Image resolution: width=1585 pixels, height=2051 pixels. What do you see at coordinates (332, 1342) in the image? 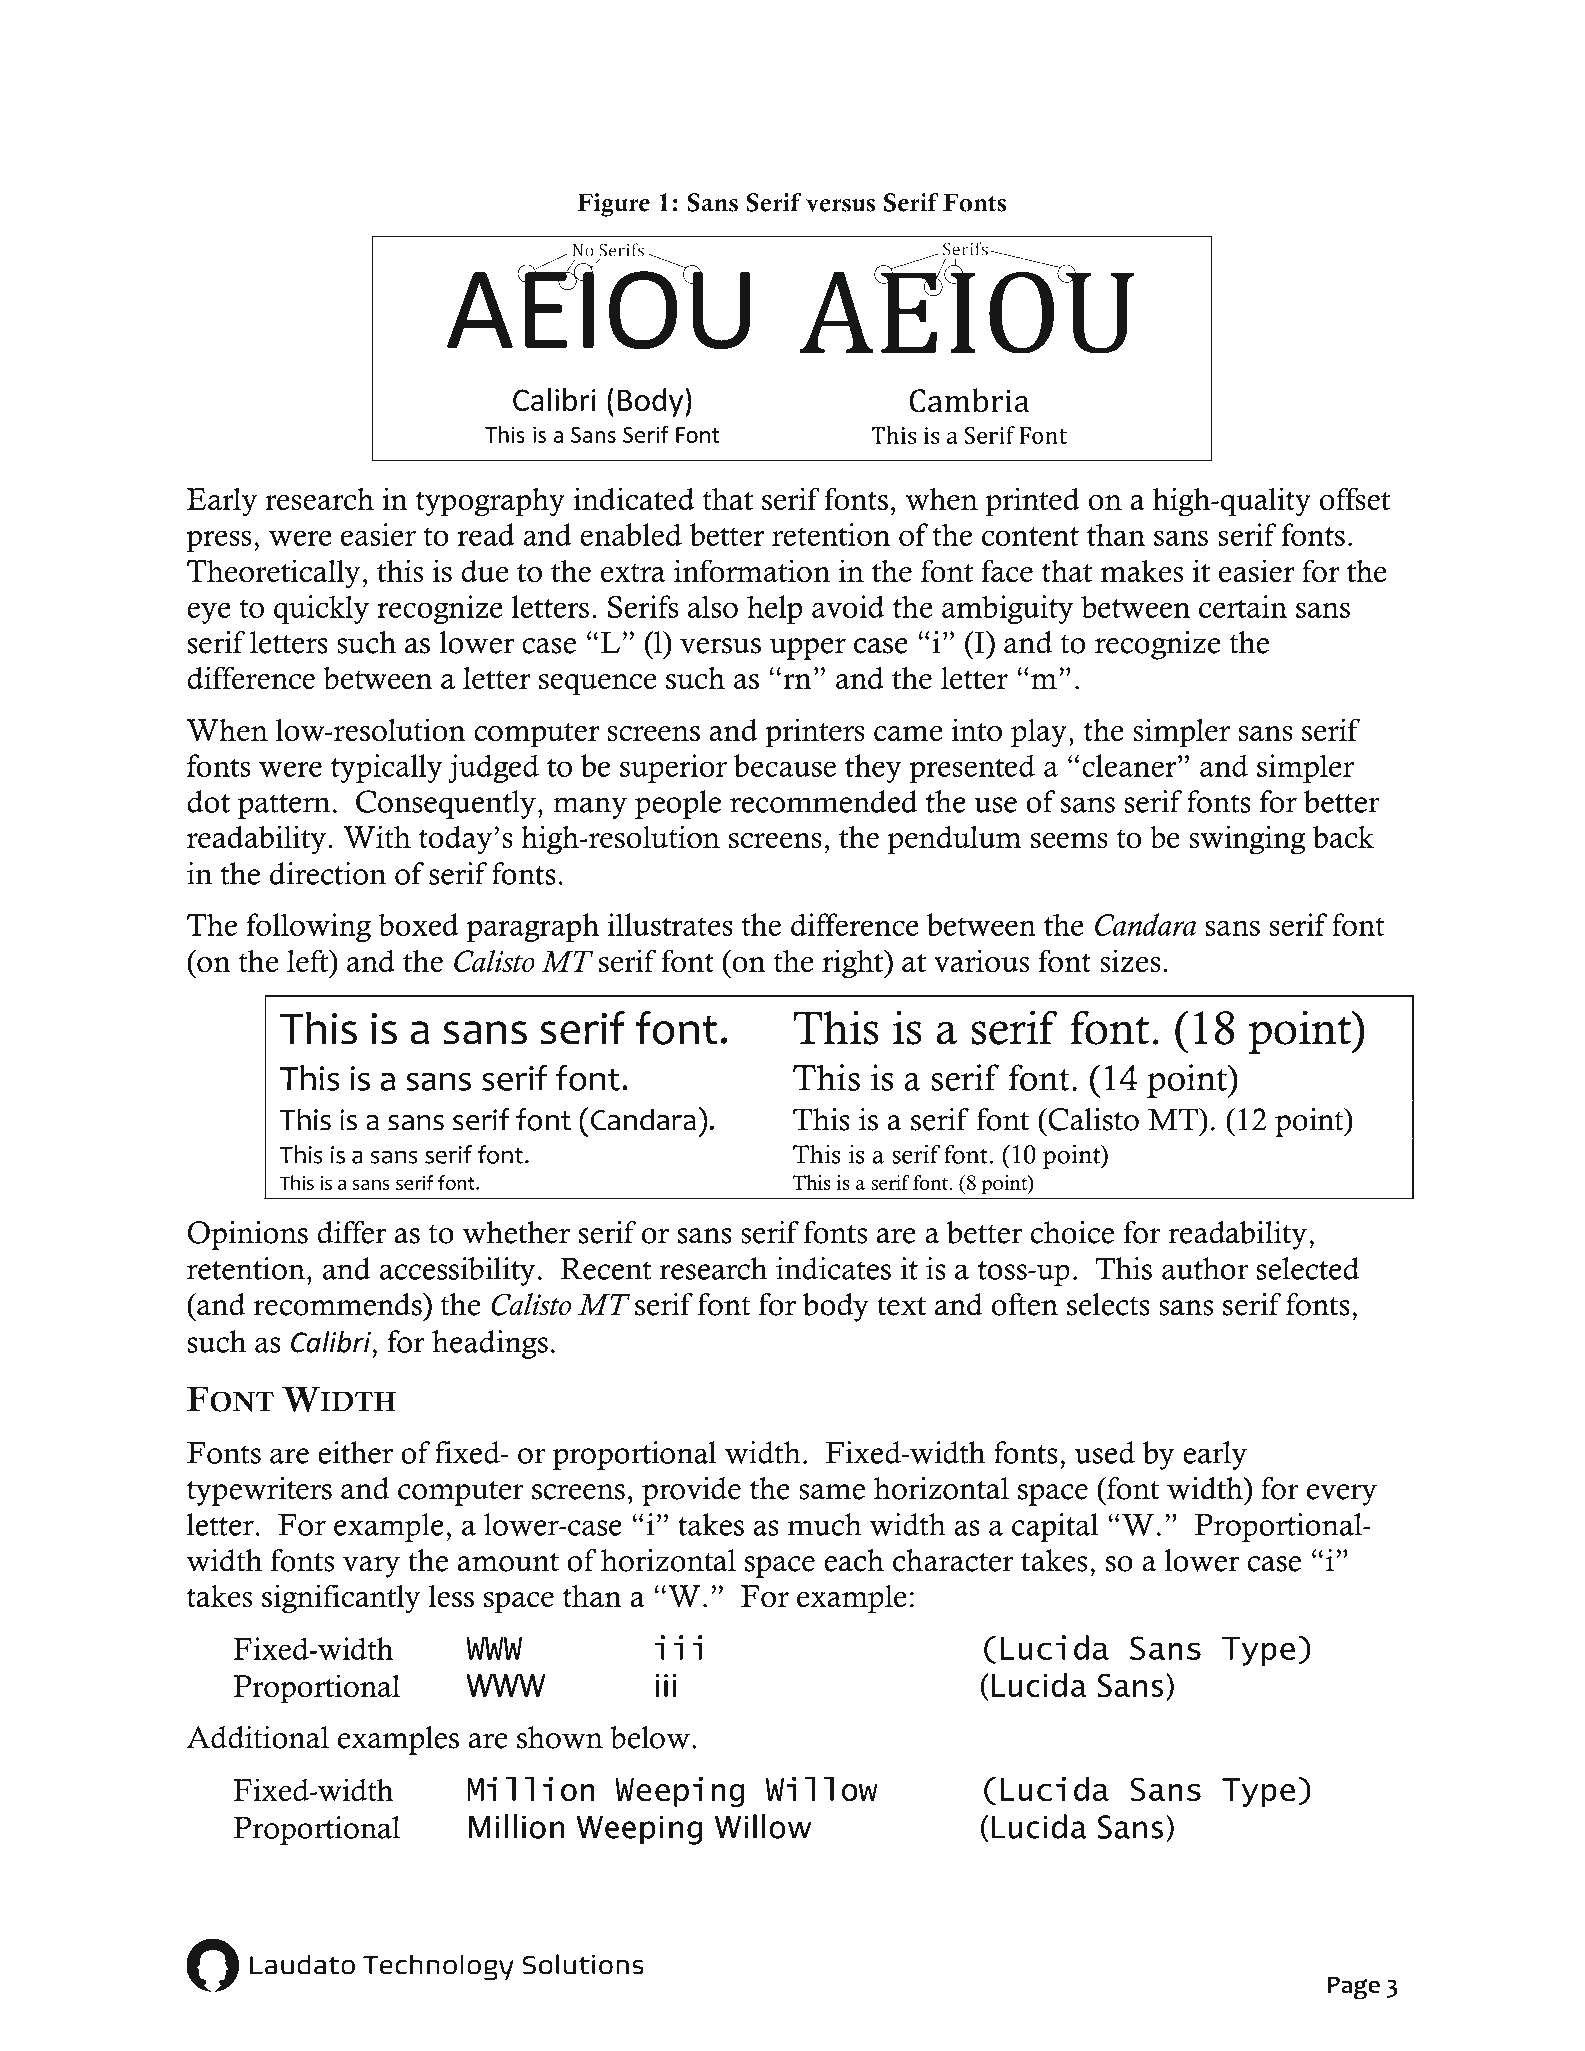
I see `Calibri` at bounding box center [332, 1342].
